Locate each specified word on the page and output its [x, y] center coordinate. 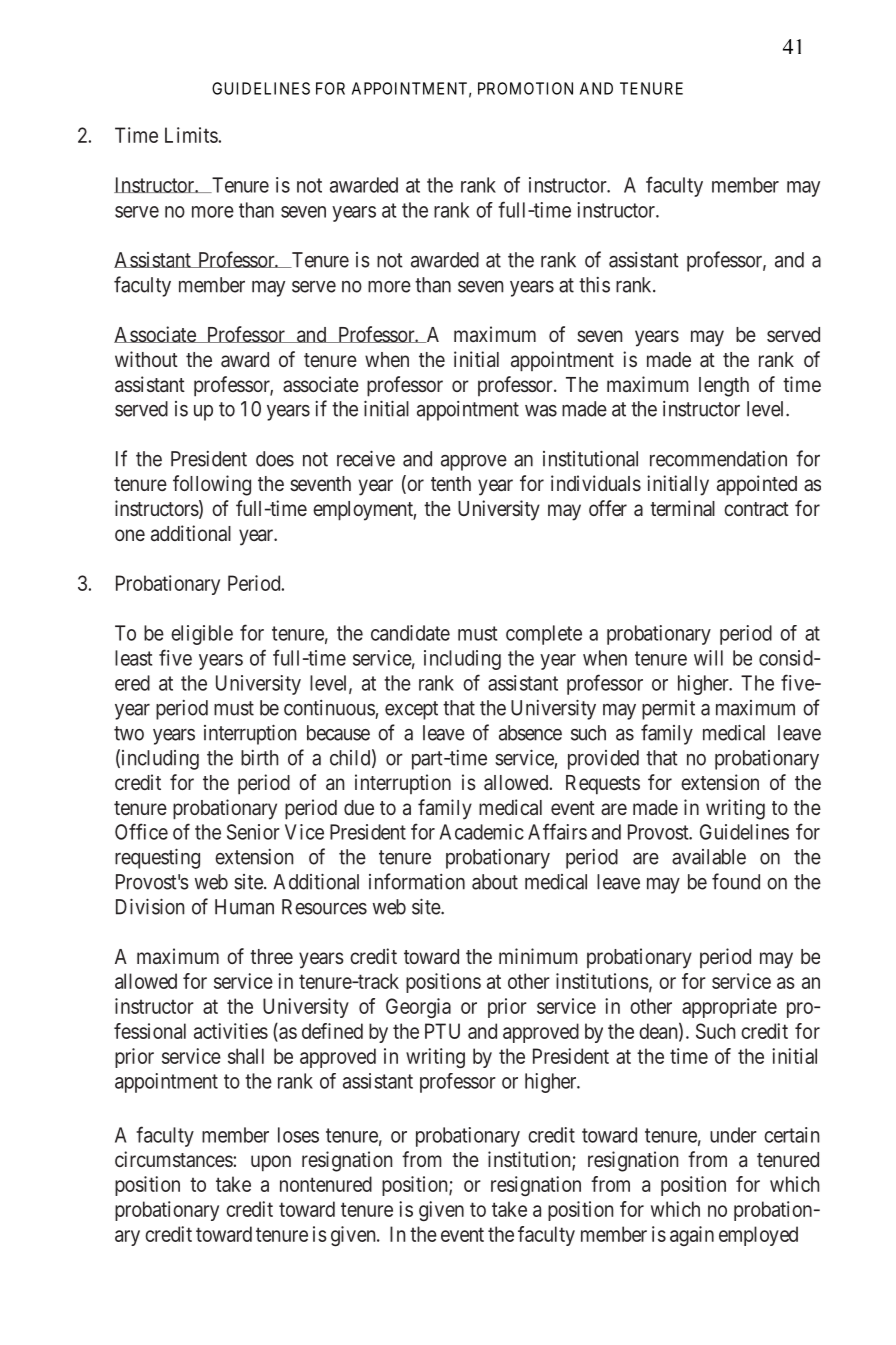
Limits [192, 135]
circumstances [174, 1159]
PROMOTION [525, 88]
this [594, 285]
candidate [410, 633]
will [708, 658]
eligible [202, 635]
